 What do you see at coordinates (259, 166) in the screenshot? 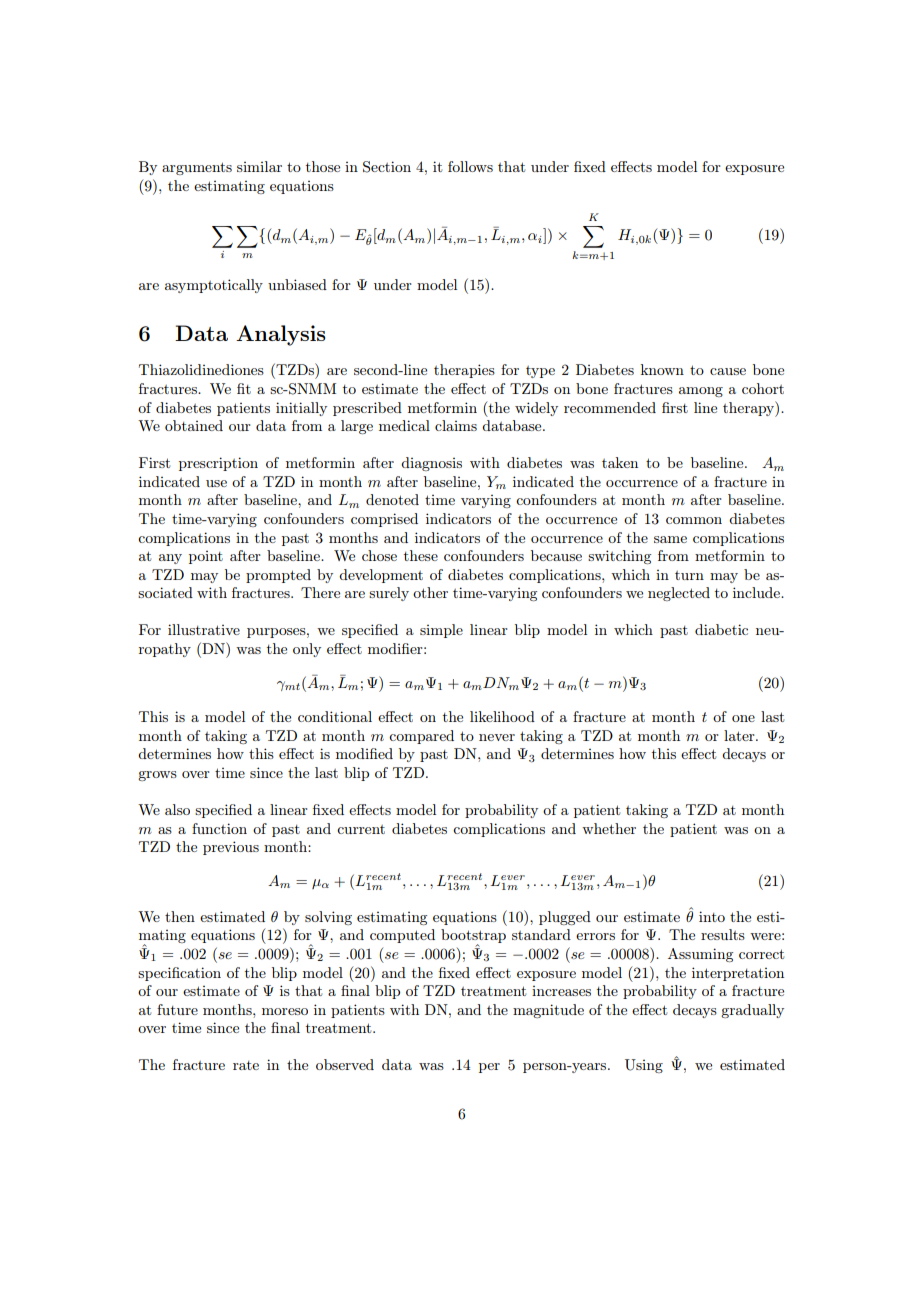
I see `similar` at bounding box center [259, 166].
